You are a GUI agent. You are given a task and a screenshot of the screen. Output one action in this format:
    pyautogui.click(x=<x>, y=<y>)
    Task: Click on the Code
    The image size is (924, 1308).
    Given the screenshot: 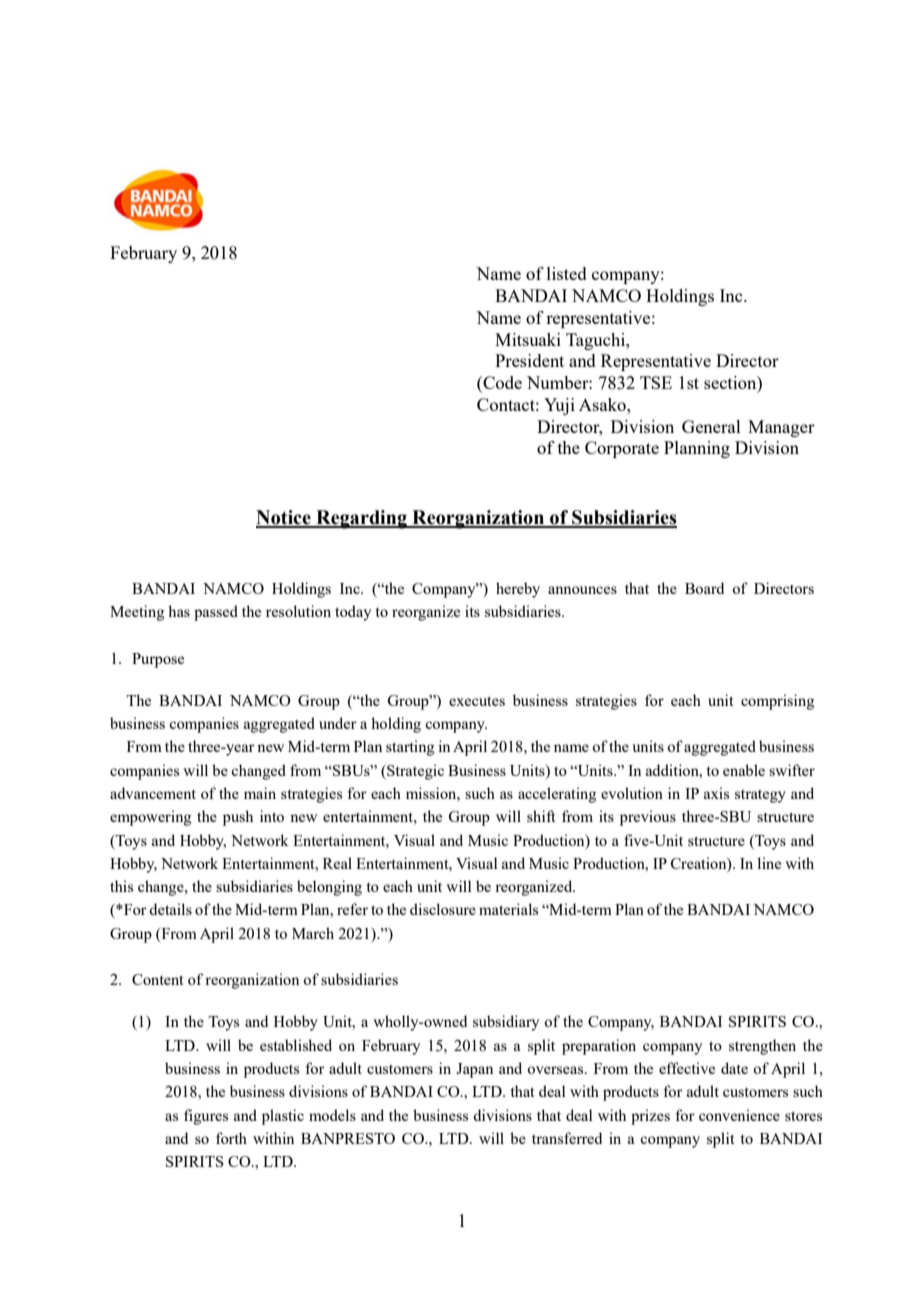 What is the action you would take?
    pyautogui.click(x=501, y=384)
